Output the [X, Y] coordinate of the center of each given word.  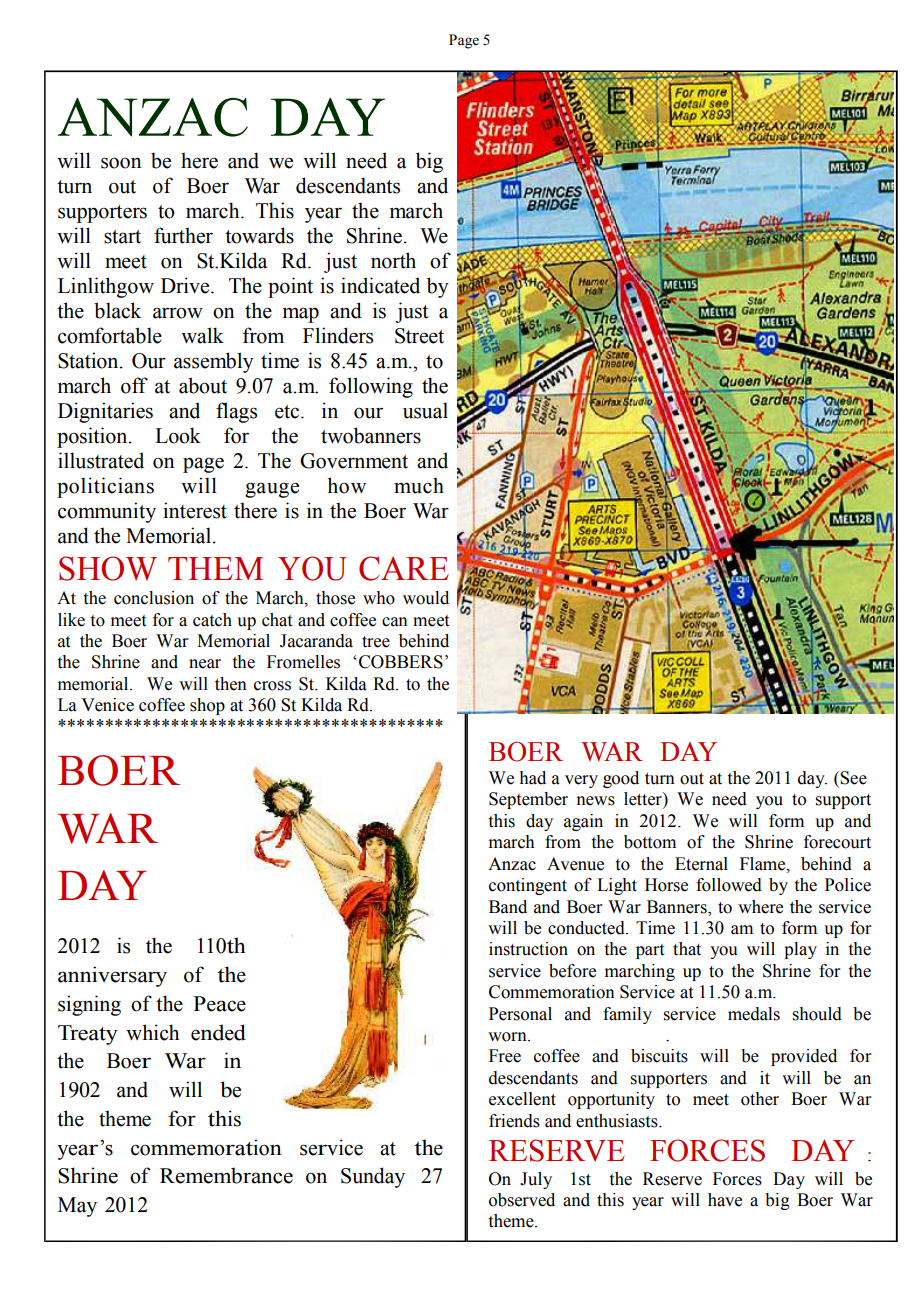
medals [754, 1014]
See [853, 778]
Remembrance [226, 1175]
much [419, 485]
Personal [520, 1014]
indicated [380, 285]
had [532, 778]
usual [425, 410]
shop [207, 706]
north [393, 260]
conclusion [154, 598]
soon [121, 163]
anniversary [112, 976]
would [426, 598]
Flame [764, 864]
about [203, 385]
